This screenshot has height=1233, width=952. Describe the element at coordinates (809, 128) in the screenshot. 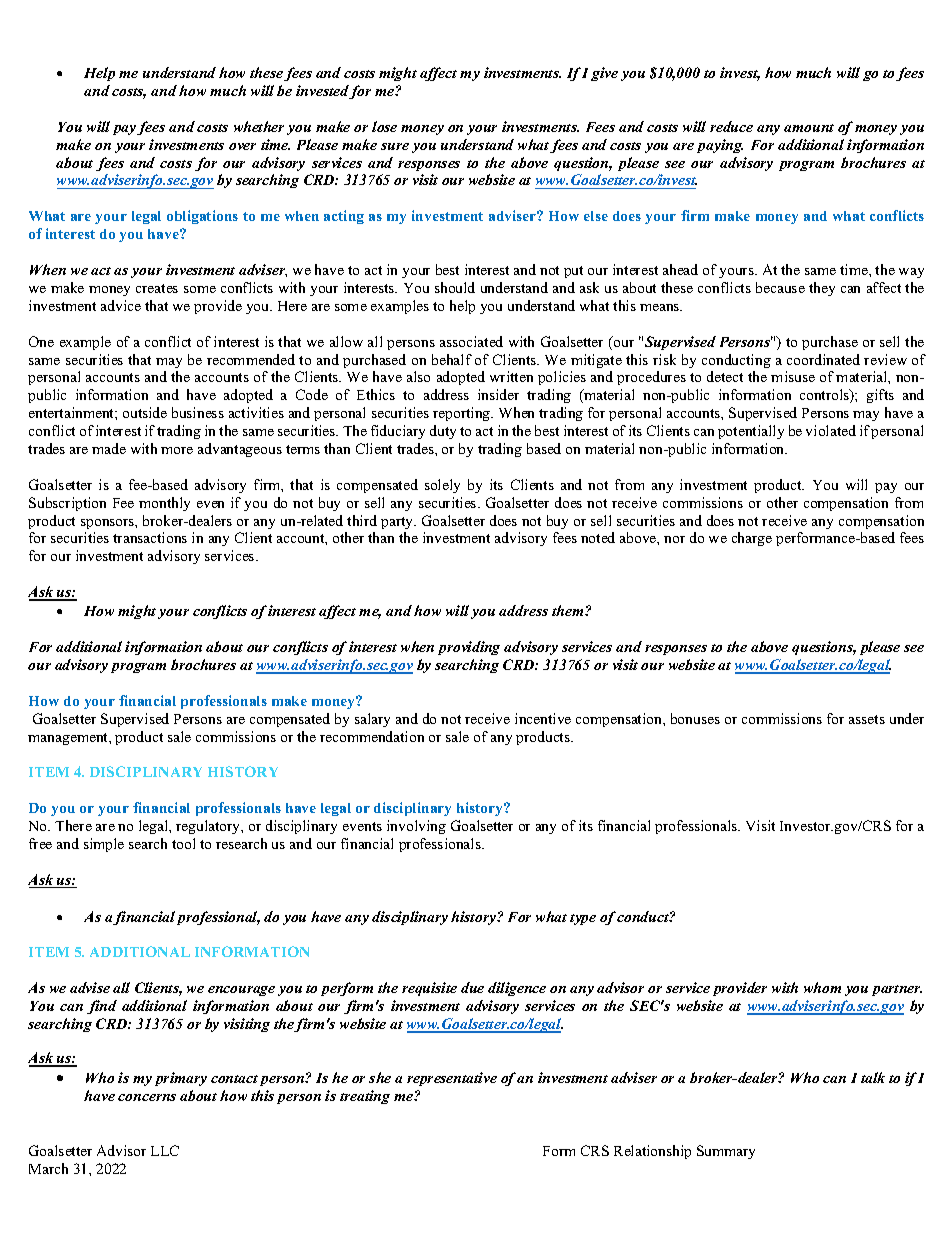

I see `amount` at that location.
